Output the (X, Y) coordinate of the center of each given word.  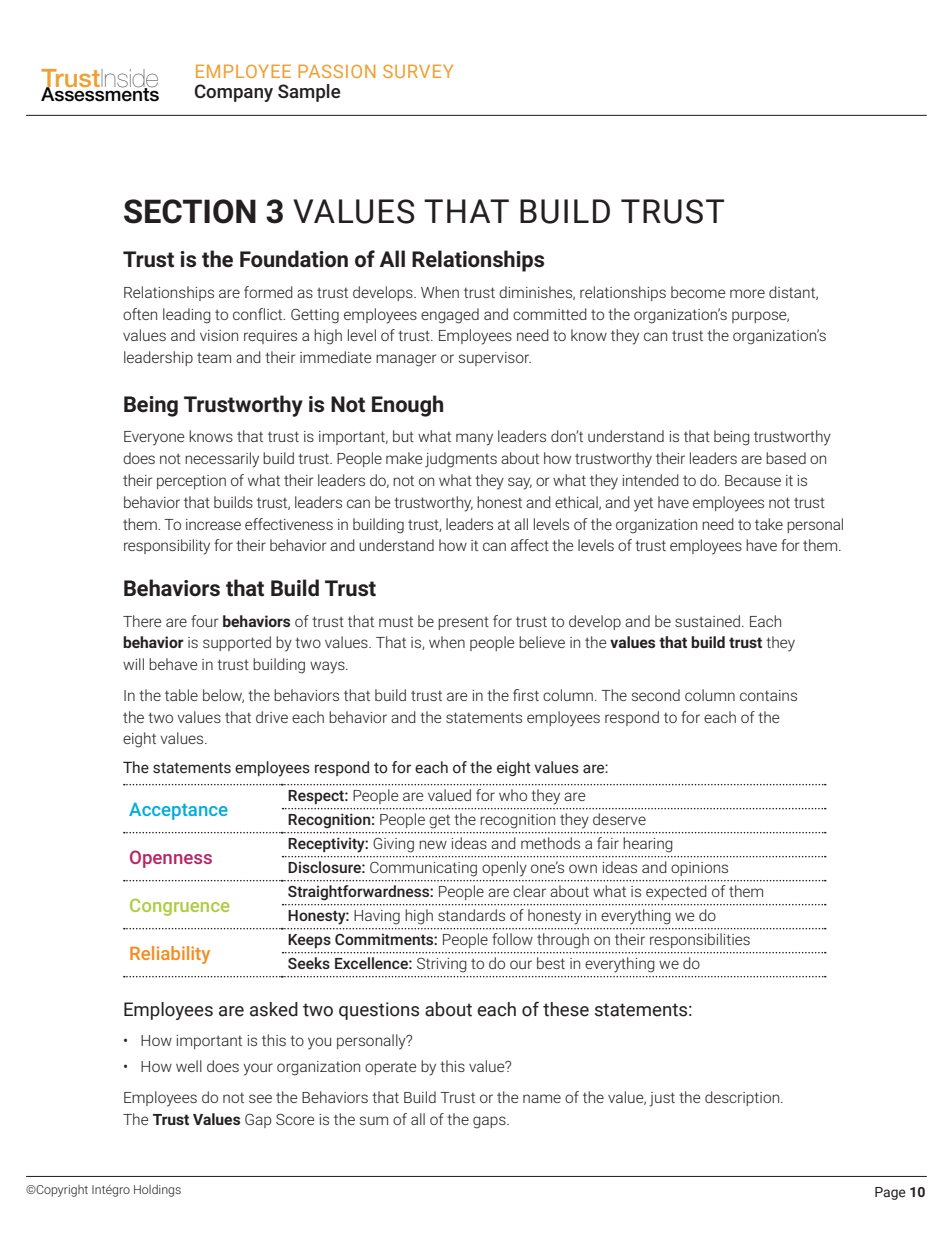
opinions (699, 869)
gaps (490, 1122)
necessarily (222, 460)
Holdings (157, 1191)
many (474, 439)
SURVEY (418, 71)
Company (234, 93)
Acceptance (178, 811)
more (747, 293)
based (786, 458)
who (513, 795)
